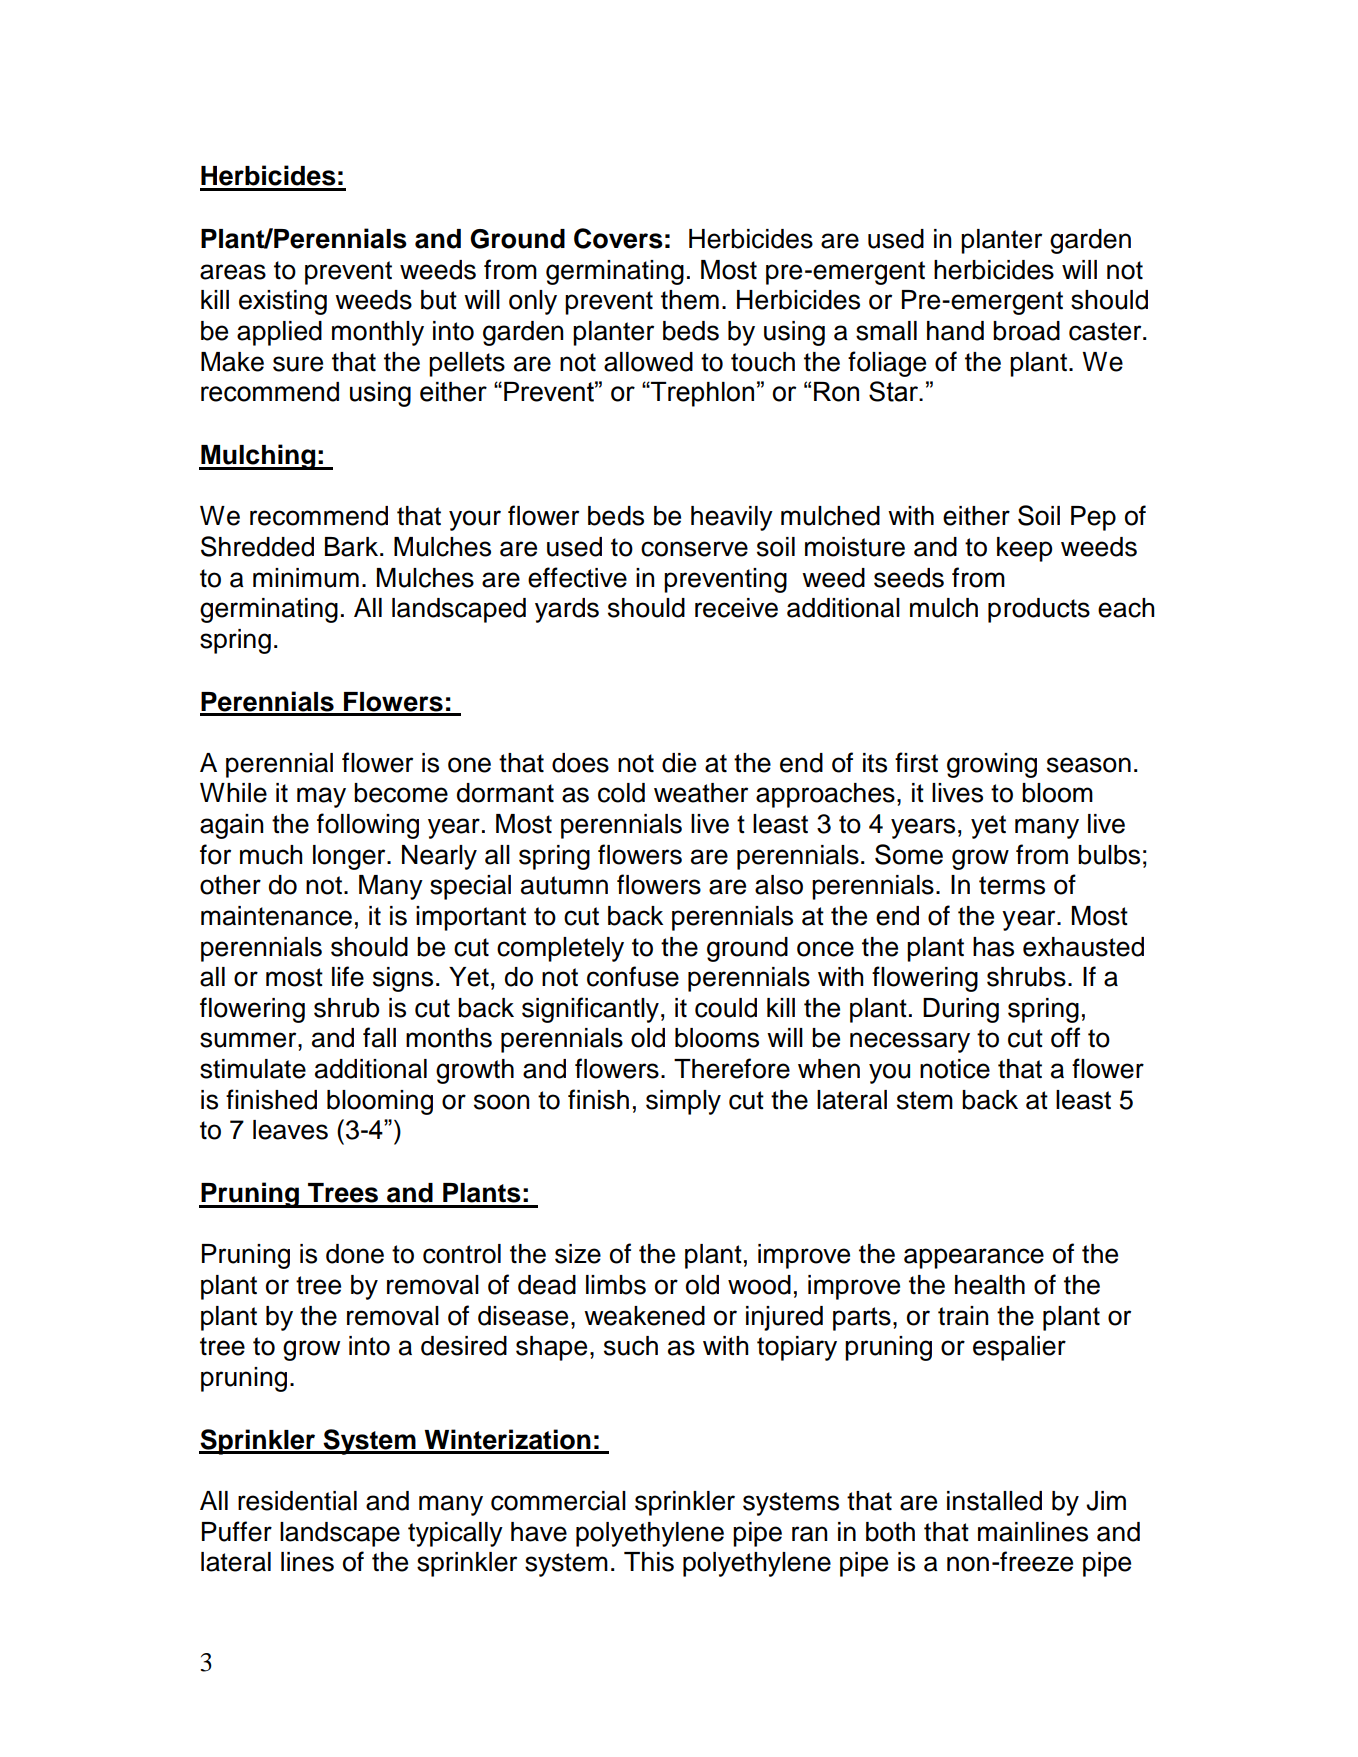 The height and width of the screenshot is (1757, 1358). I want to click on off, so click(1065, 1037).
